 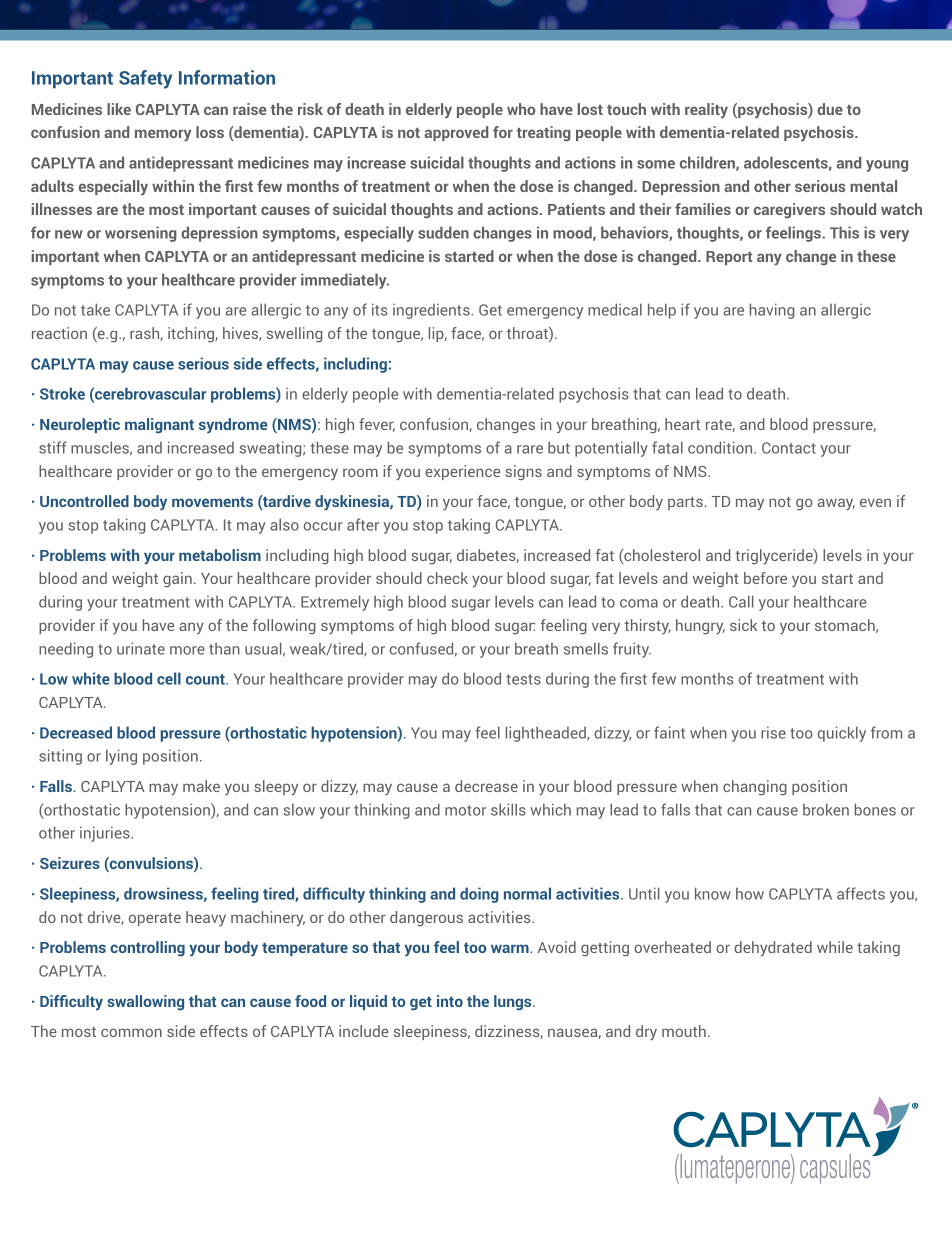 What do you see at coordinates (119, 109) in the image?
I see `like` at bounding box center [119, 109].
